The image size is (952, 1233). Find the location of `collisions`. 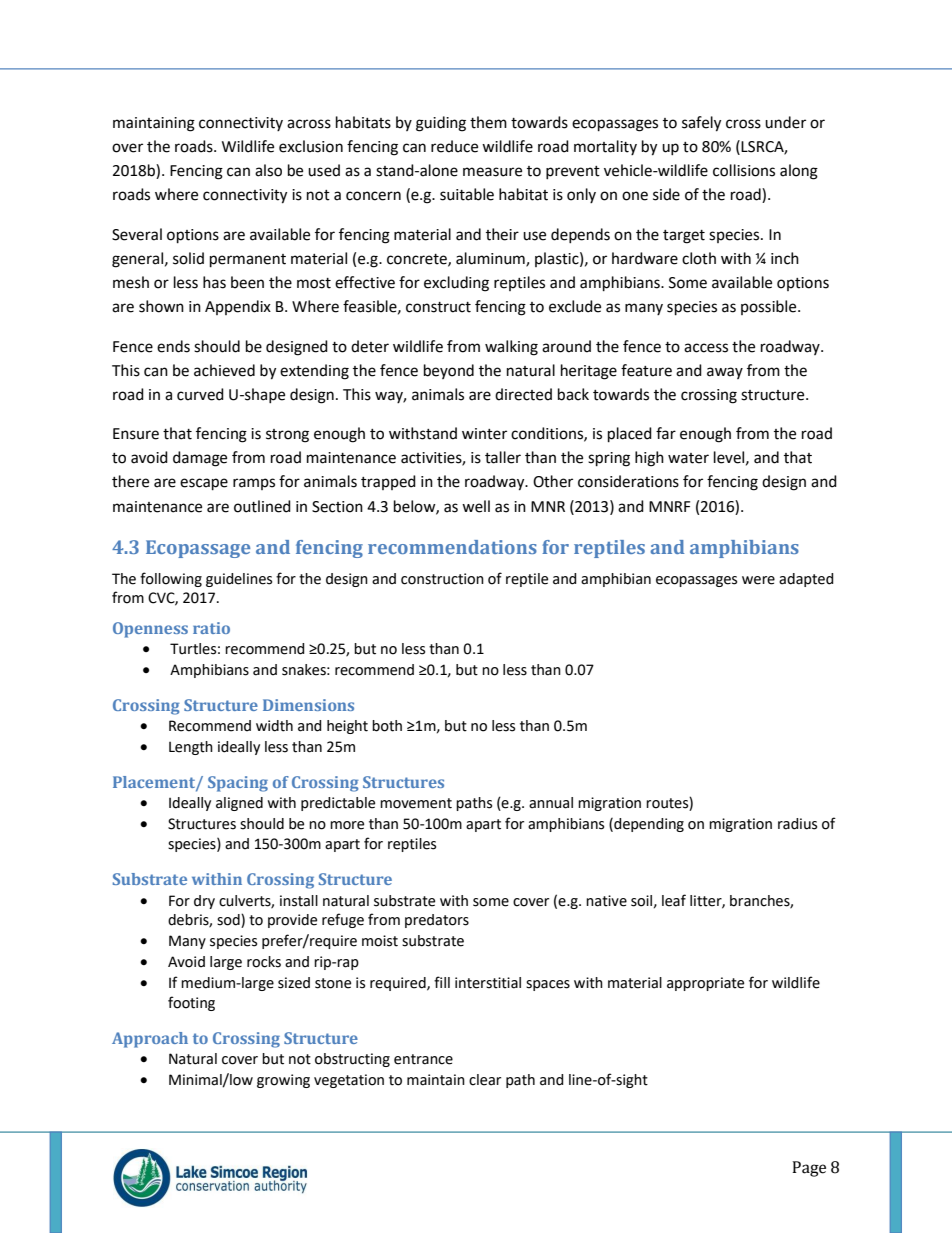

collisions is located at coordinates (744, 170).
